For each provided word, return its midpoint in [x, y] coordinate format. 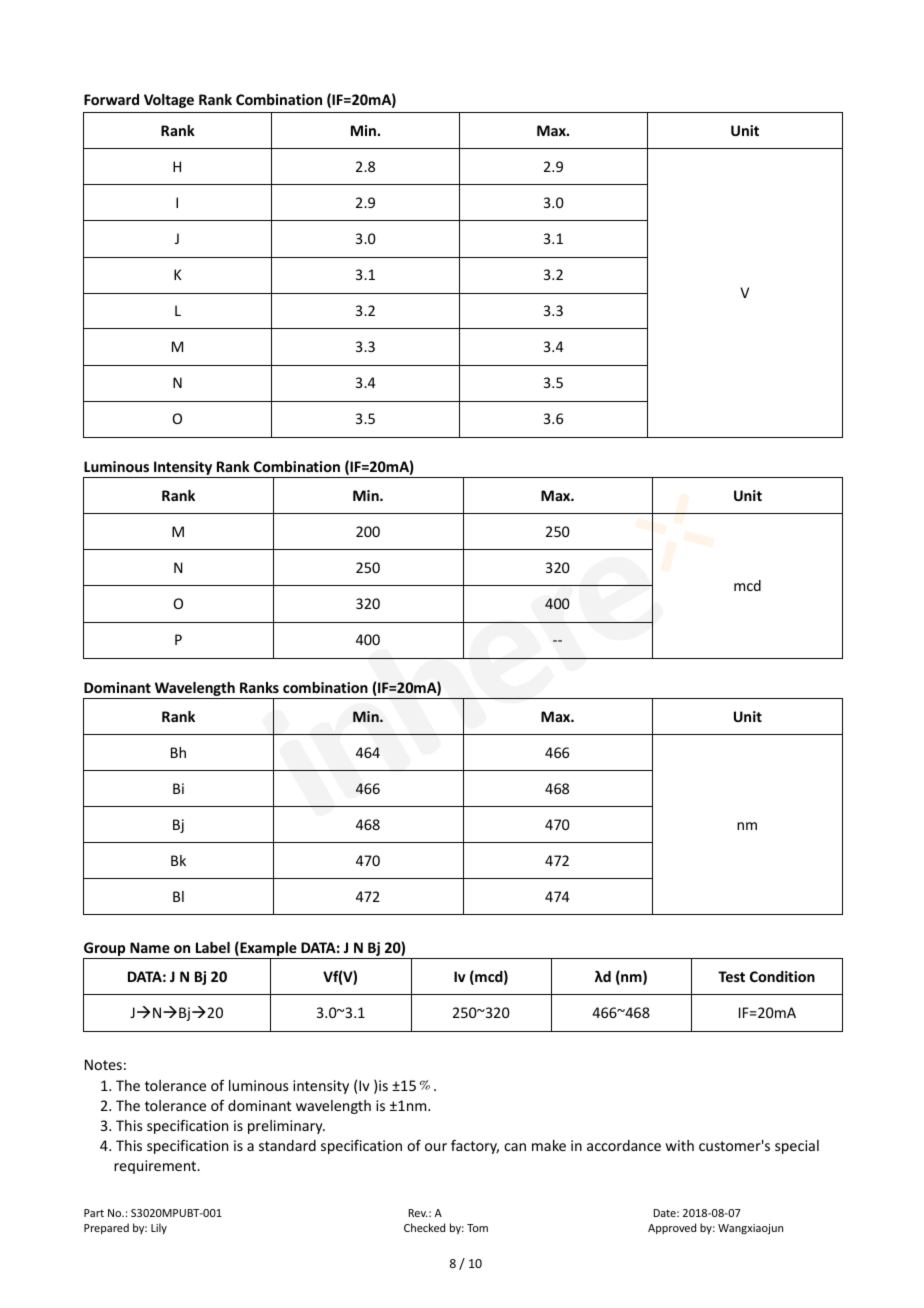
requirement [156, 1167]
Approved [672, 1228]
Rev [418, 1213]
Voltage [169, 101]
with [680, 1145]
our [436, 1147]
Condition [782, 976]
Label [213, 947]
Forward [111, 99]
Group [105, 950]
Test [731, 976]
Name [150, 947]
